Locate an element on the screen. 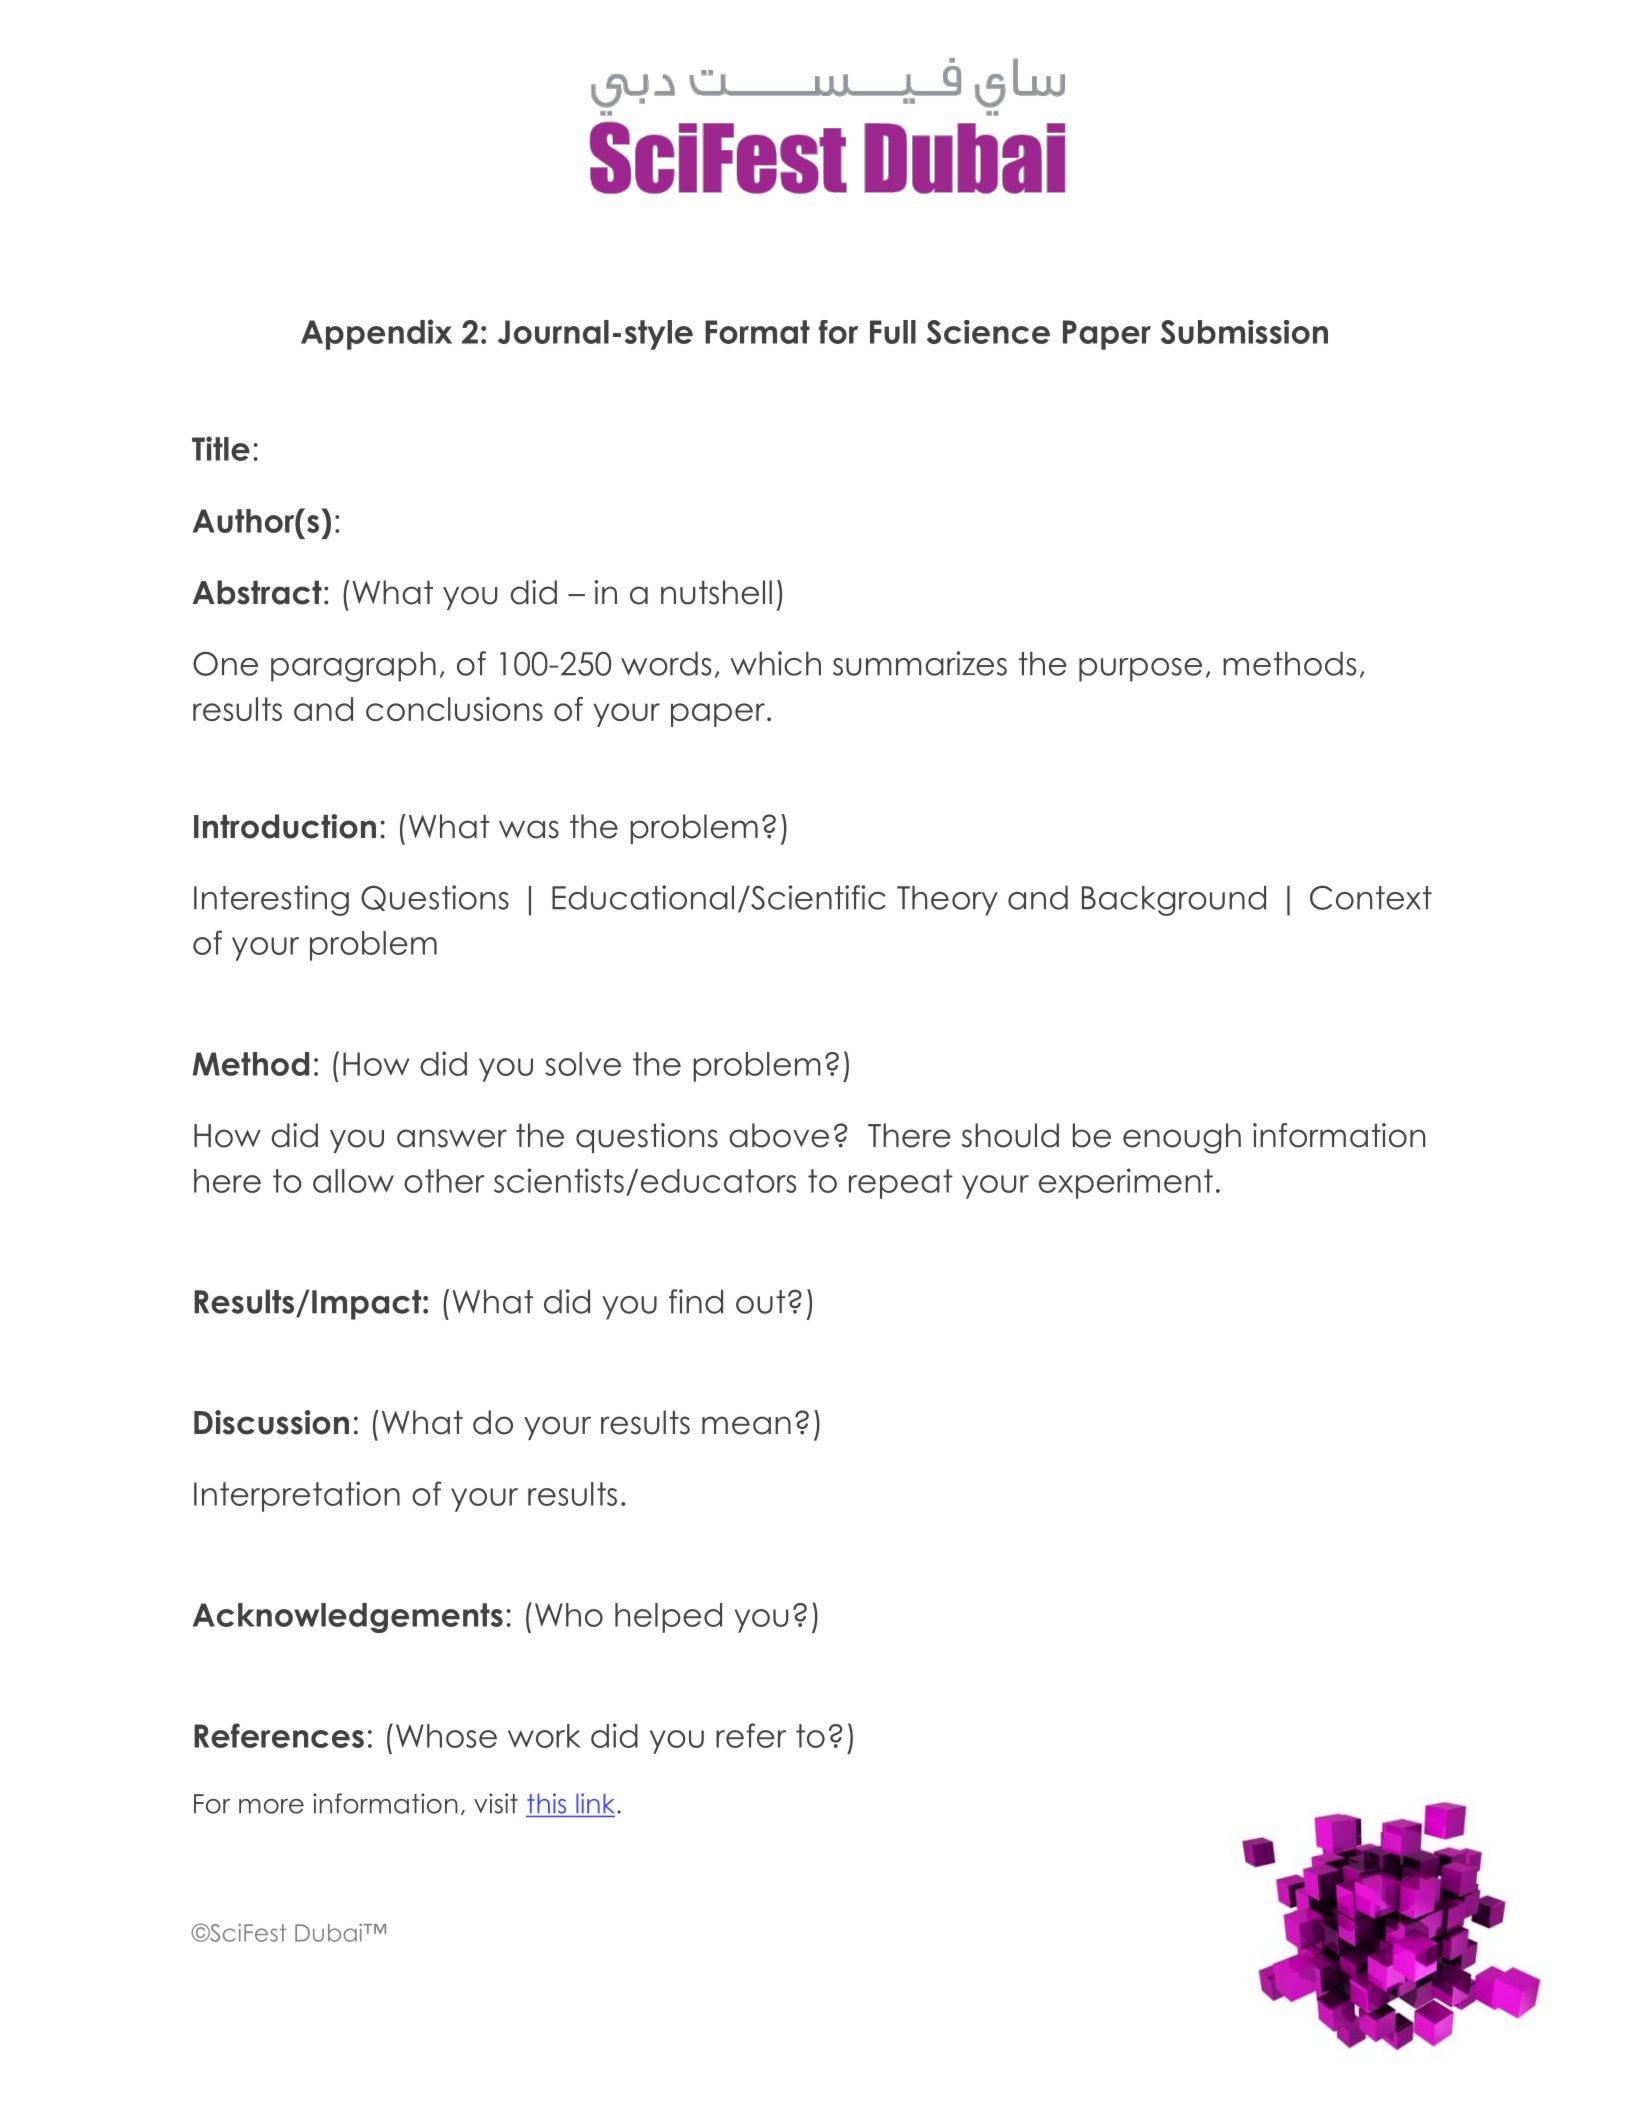  Dubai is located at coordinates (329, 1932).
